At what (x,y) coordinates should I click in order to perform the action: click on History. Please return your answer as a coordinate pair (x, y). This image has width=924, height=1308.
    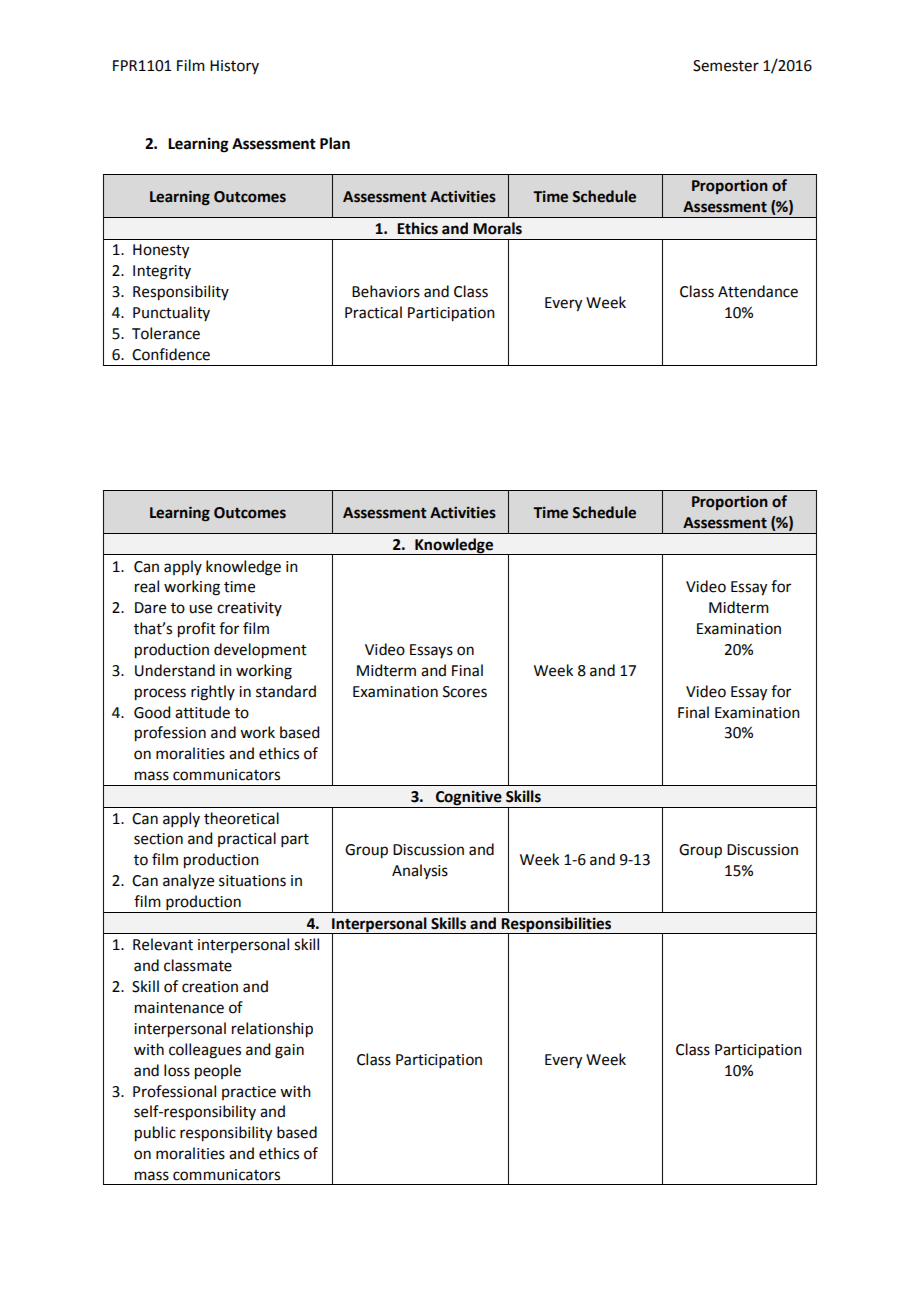
    Looking at the image, I should click on (234, 67).
